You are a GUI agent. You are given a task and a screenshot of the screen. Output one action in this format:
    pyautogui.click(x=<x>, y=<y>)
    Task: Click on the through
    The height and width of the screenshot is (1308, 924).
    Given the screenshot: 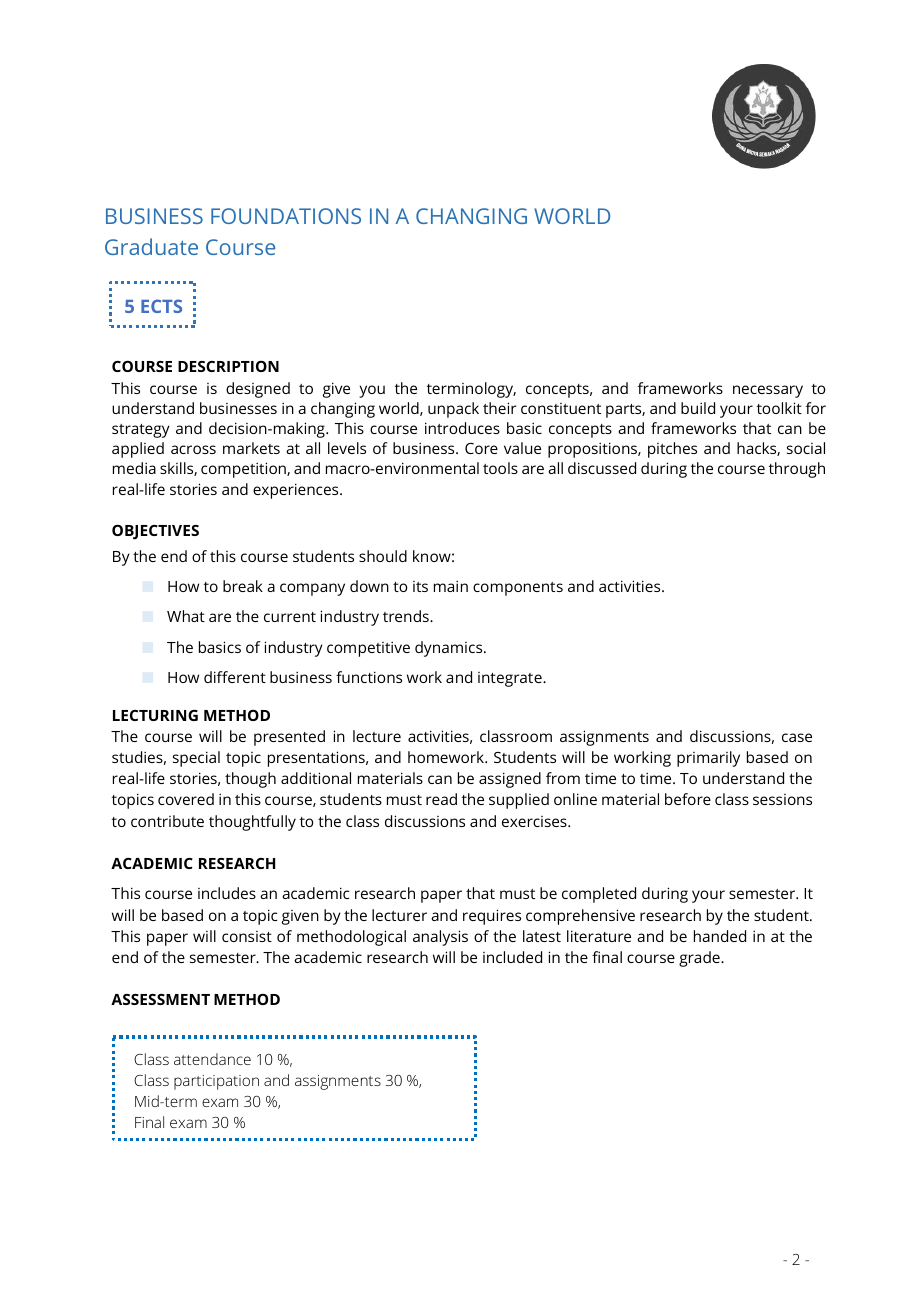 What is the action you would take?
    pyautogui.click(x=797, y=470)
